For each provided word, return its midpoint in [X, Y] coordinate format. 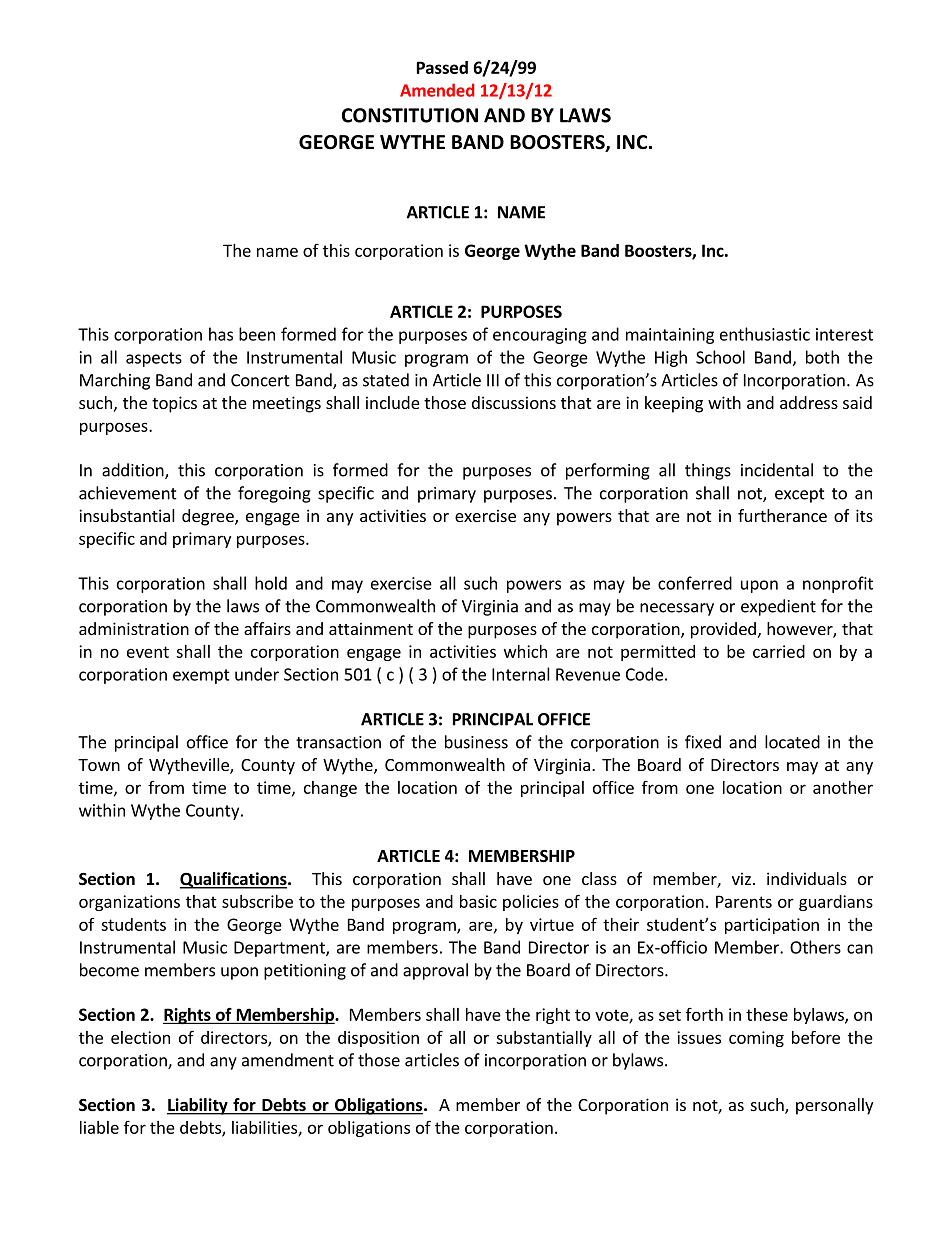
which [525, 651]
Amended [437, 90]
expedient [778, 607]
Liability [198, 1106]
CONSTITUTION [410, 115]
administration [134, 628]
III [493, 380]
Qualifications [234, 880]
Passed [442, 67]
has [221, 334]
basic [478, 901]
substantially [544, 1039]
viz [741, 878]
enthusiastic [765, 334]
